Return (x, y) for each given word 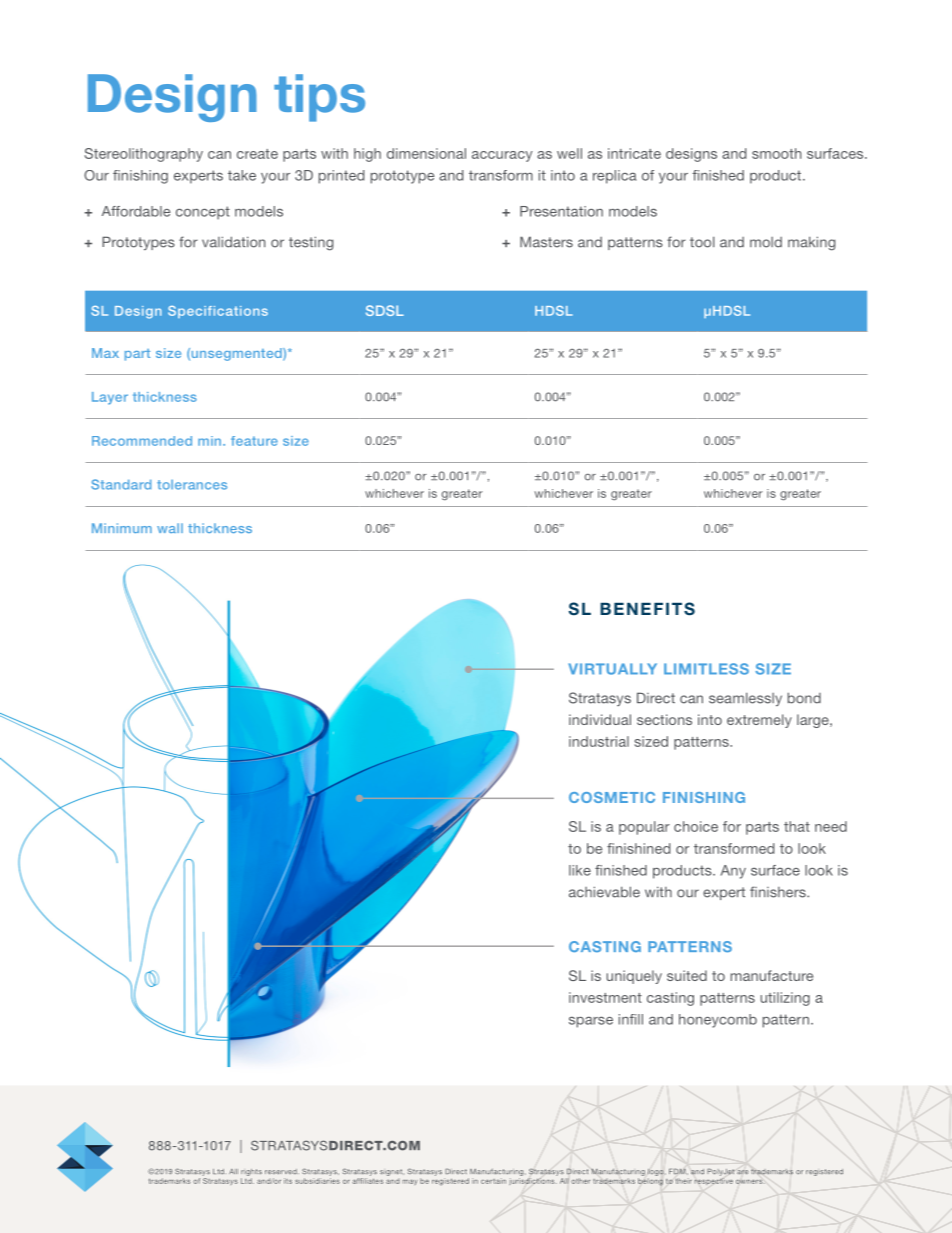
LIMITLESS (706, 669)
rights (251, 1172)
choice (696, 826)
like (580, 870)
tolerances (192, 484)
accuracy (502, 156)
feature (254, 441)
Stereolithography (144, 155)
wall (170, 528)
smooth (776, 153)
